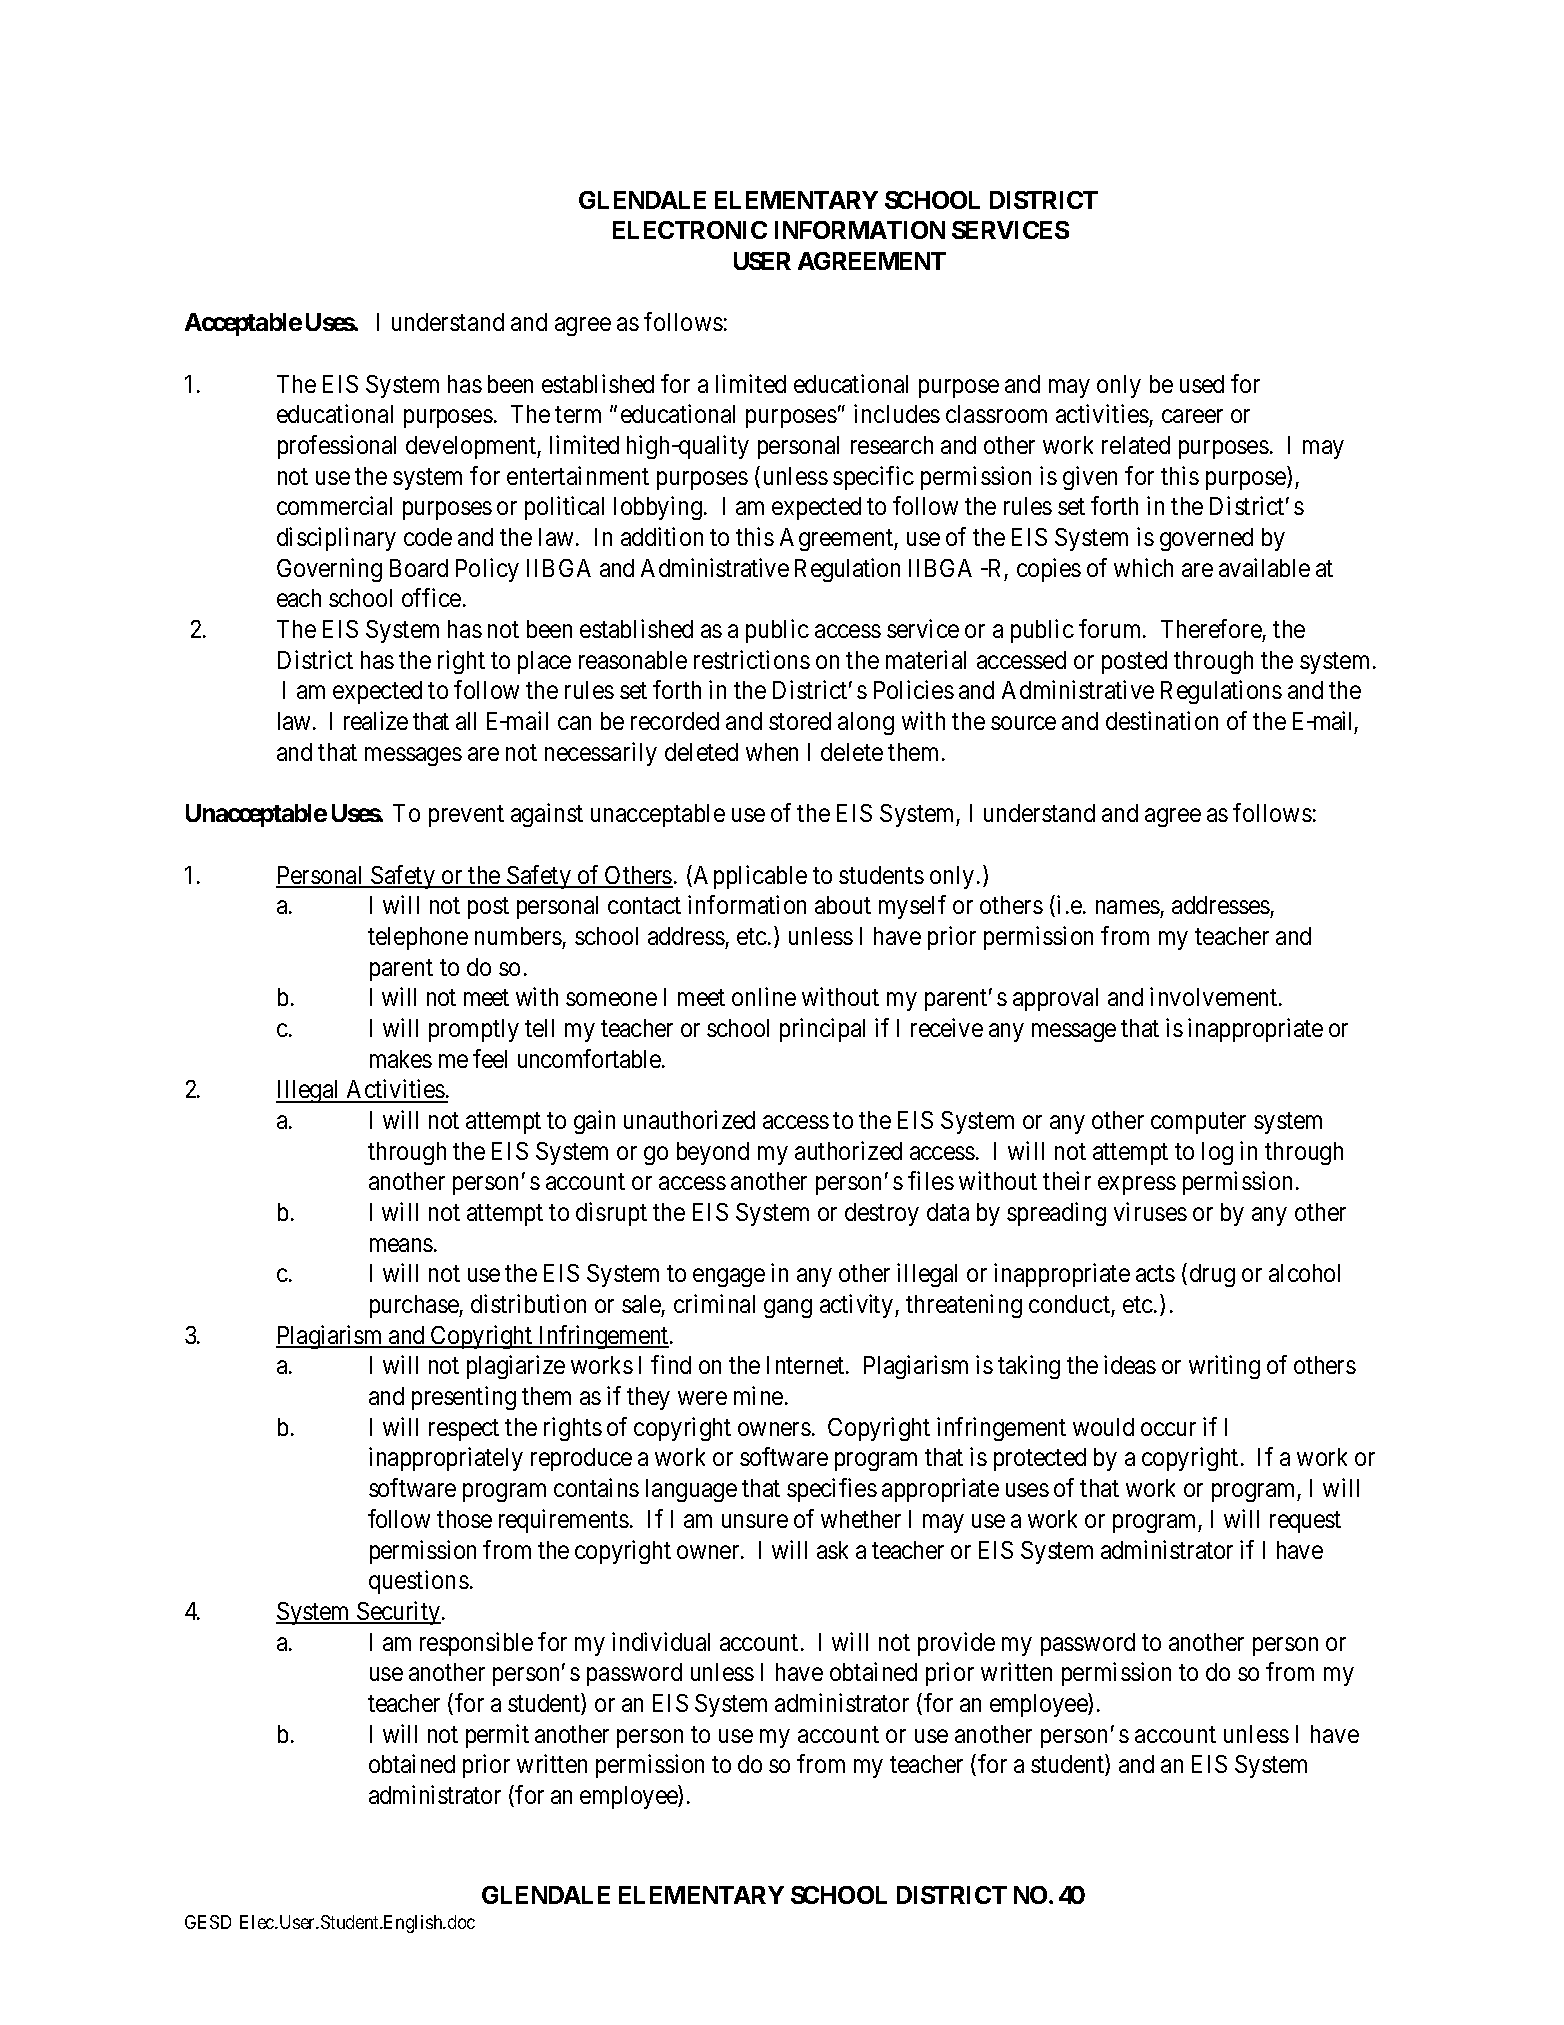  I want to click on stored, so click(800, 721).
